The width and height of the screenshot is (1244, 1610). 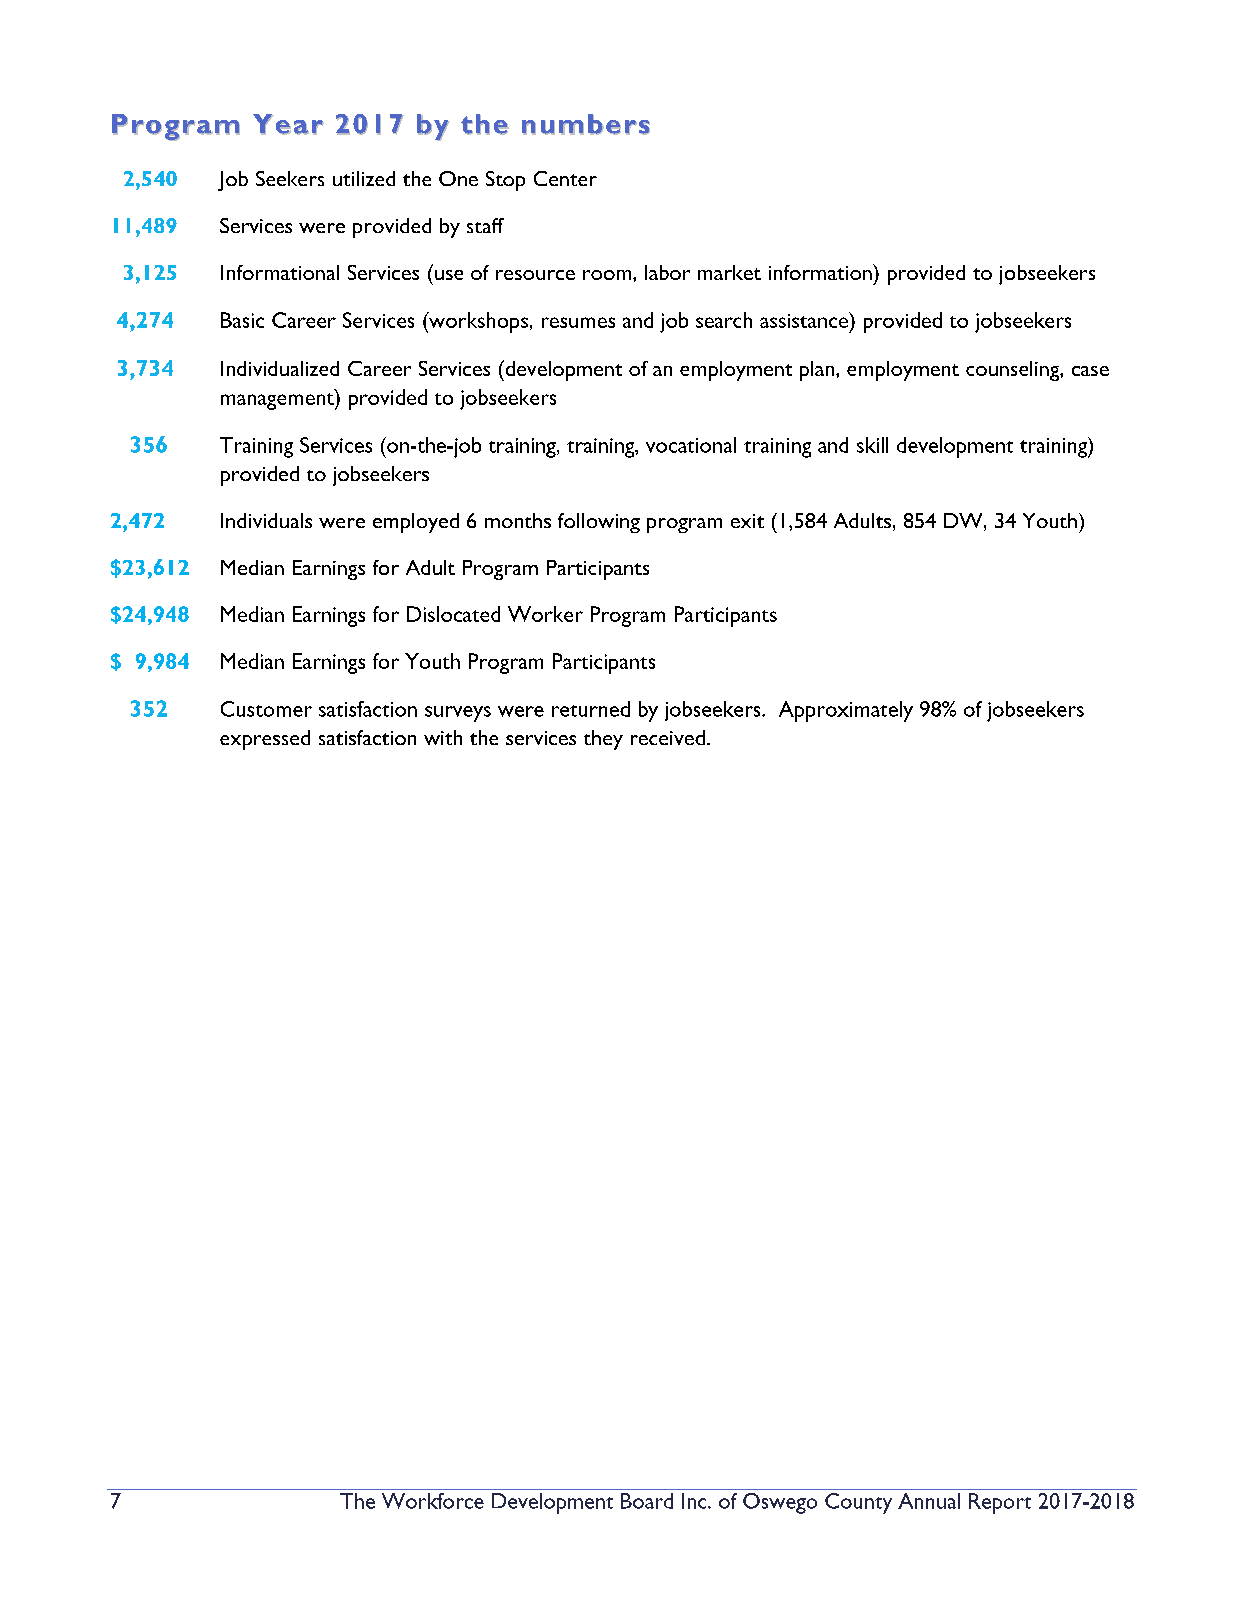 What do you see at coordinates (265, 740) in the screenshot?
I see `expressed` at bounding box center [265, 740].
